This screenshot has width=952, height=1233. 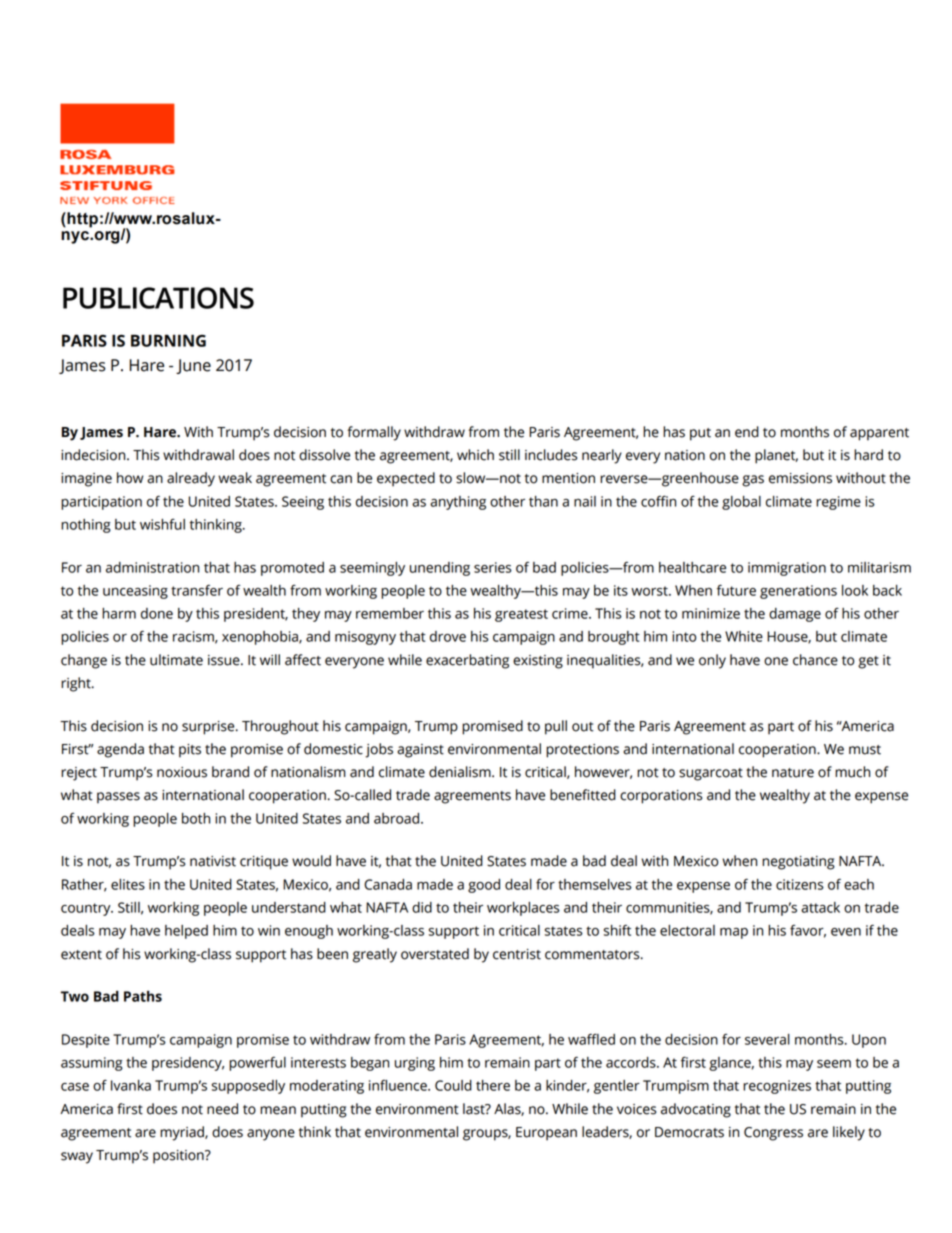 What do you see at coordinates (461, 772) in the screenshot?
I see `denialism` at bounding box center [461, 772].
